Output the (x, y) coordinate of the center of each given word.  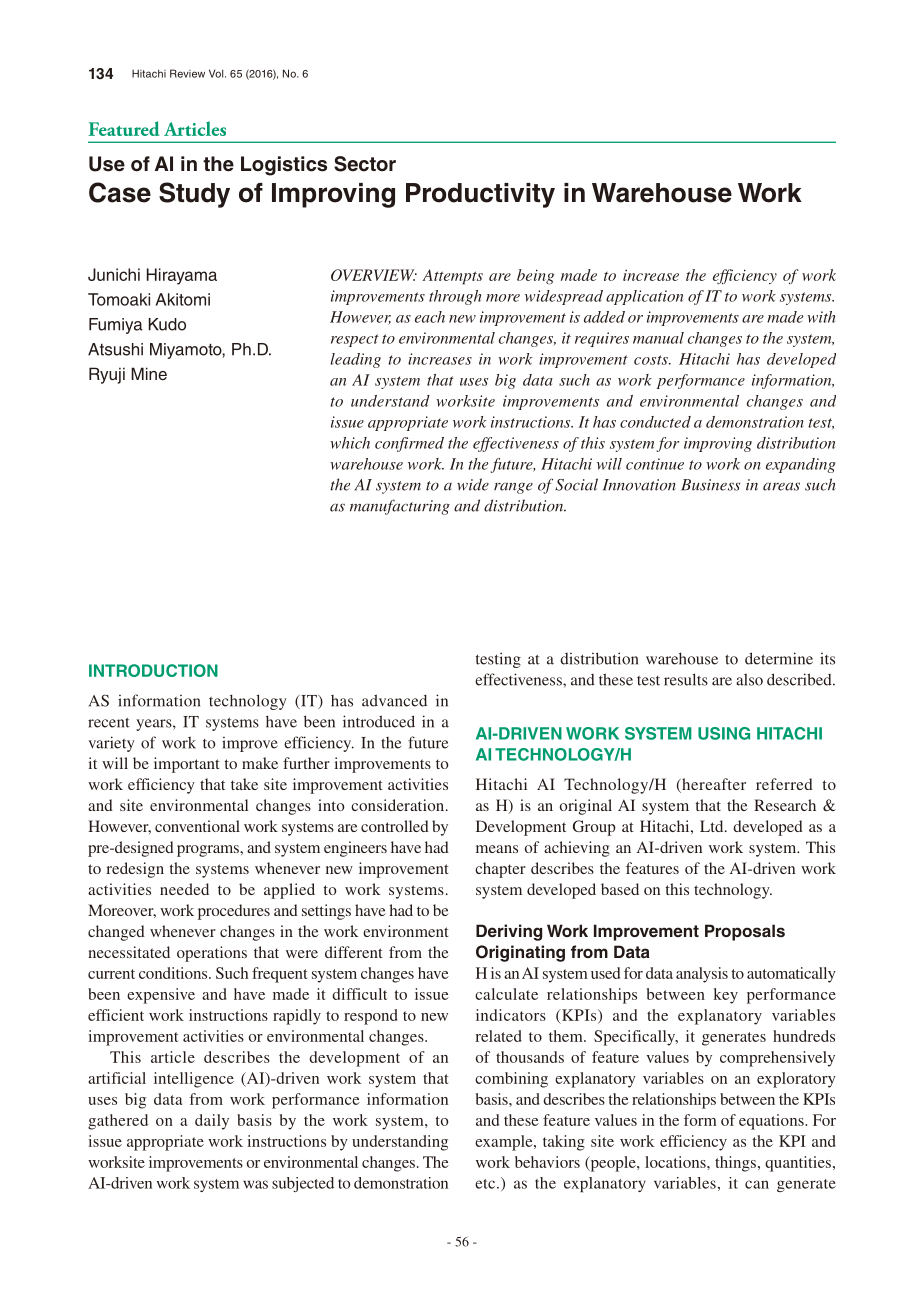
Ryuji (107, 375)
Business (710, 485)
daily (212, 1122)
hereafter (713, 785)
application (644, 297)
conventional (197, 826)
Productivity (480, 195)
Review (187, 73)
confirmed (409, 444)
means (497, 849)
